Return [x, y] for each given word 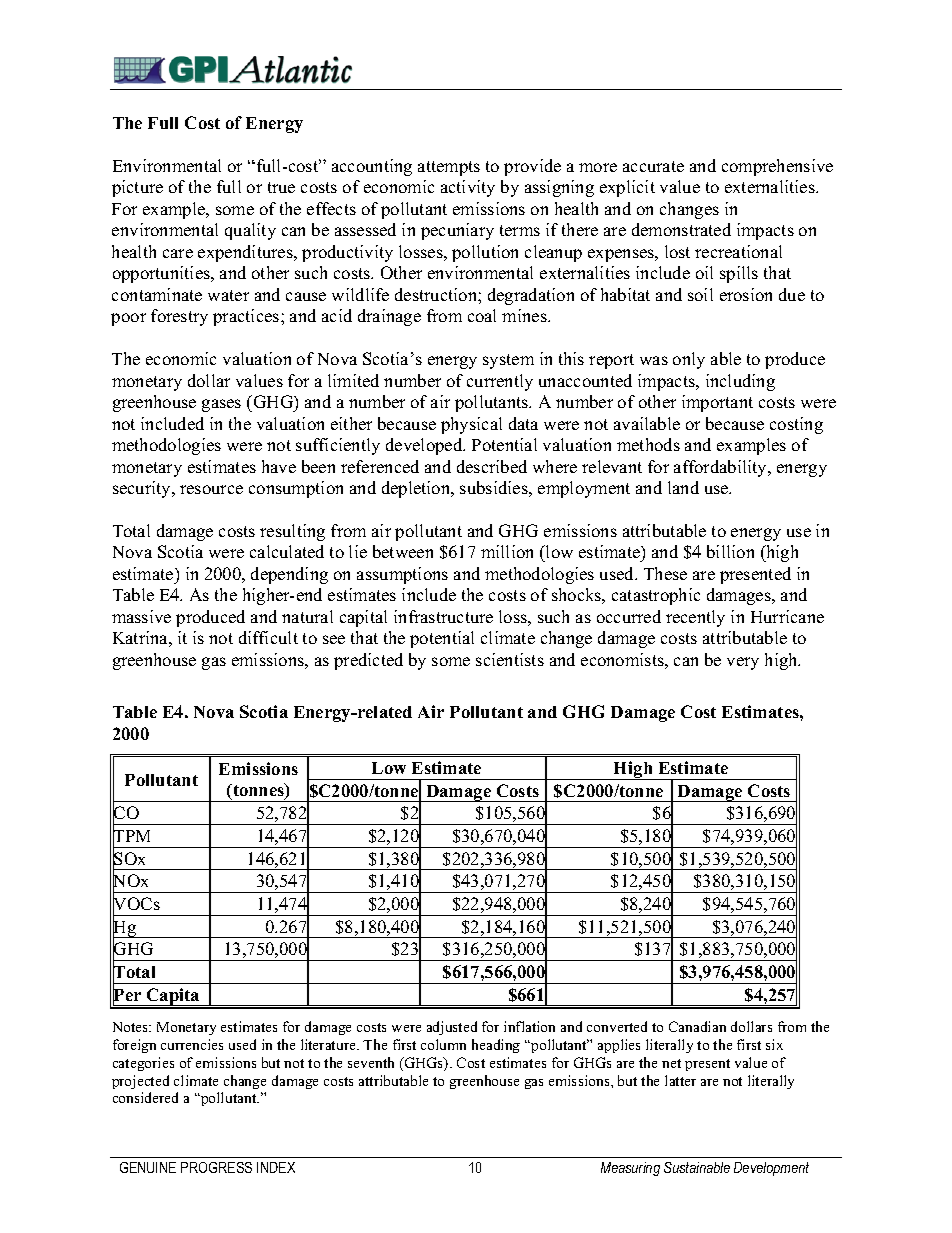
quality [250, 231]
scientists [510, 659]
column [443, 1044]
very [743, 663]
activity [468, 188]
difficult [268, 637]
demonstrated [681, 229]
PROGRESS [216, 1167]
